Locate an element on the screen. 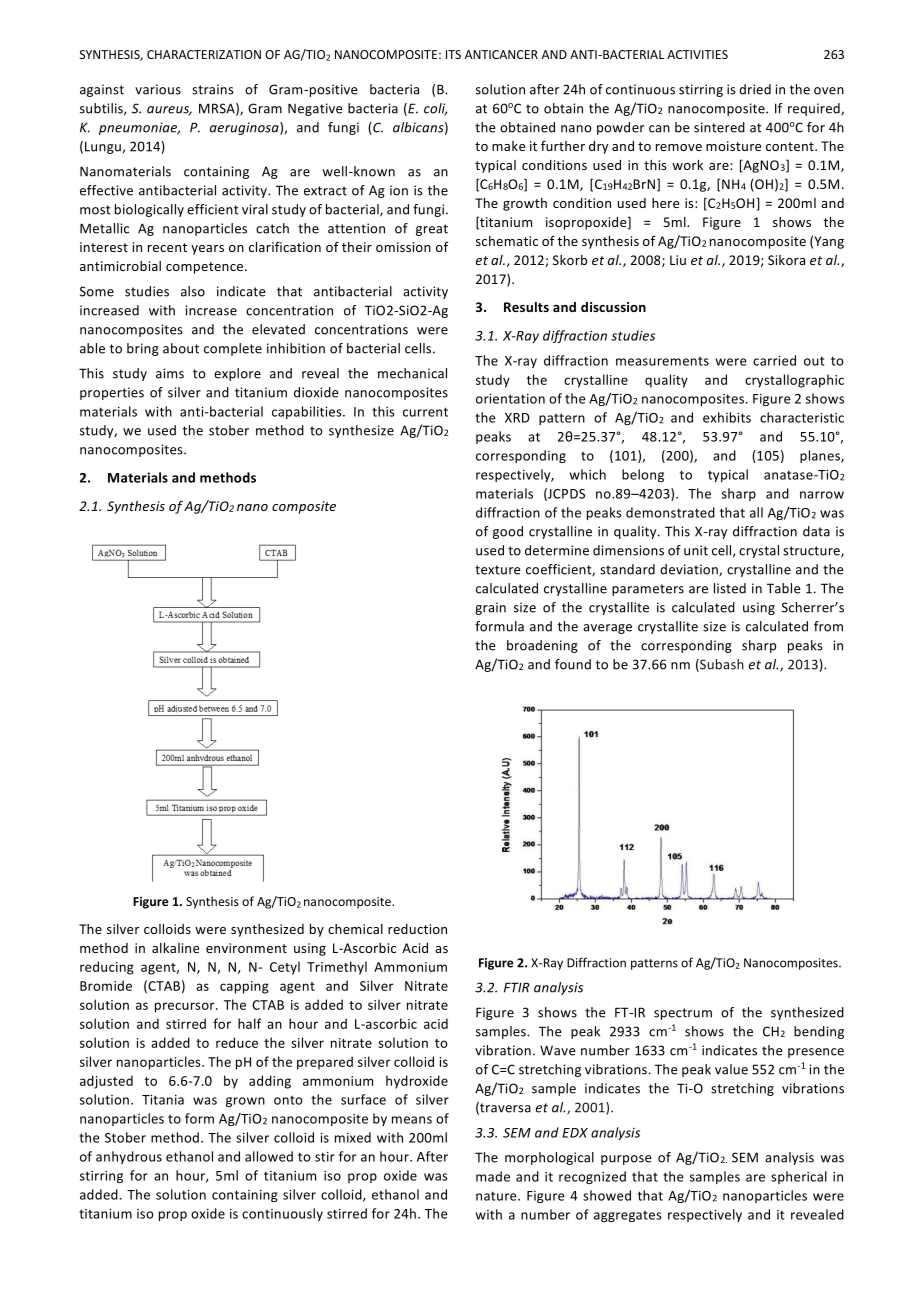 This screenshot has height=1308, width=924. coli is located at coordinates (435, 109).
